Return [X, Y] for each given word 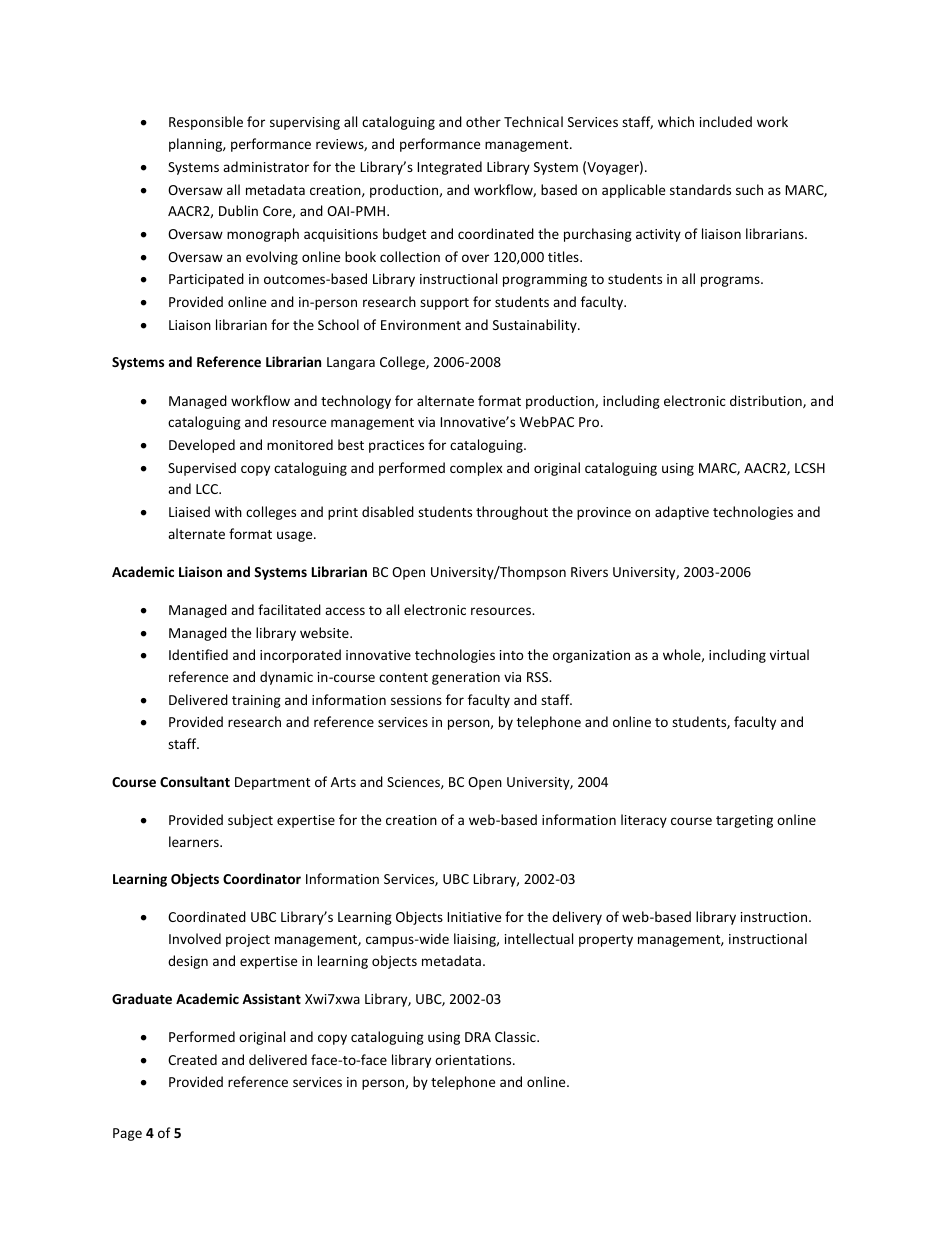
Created [192, 1059]
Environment [421, 325]
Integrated [449, 168]
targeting [744, 821]
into [512, 655]
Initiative [474, 917]
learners [195, 841]
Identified [198, 654]
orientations [474, 1060]
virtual [789, 654]
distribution [767, 401]
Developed [202, 446]
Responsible [206, 123]
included [726, 121]
